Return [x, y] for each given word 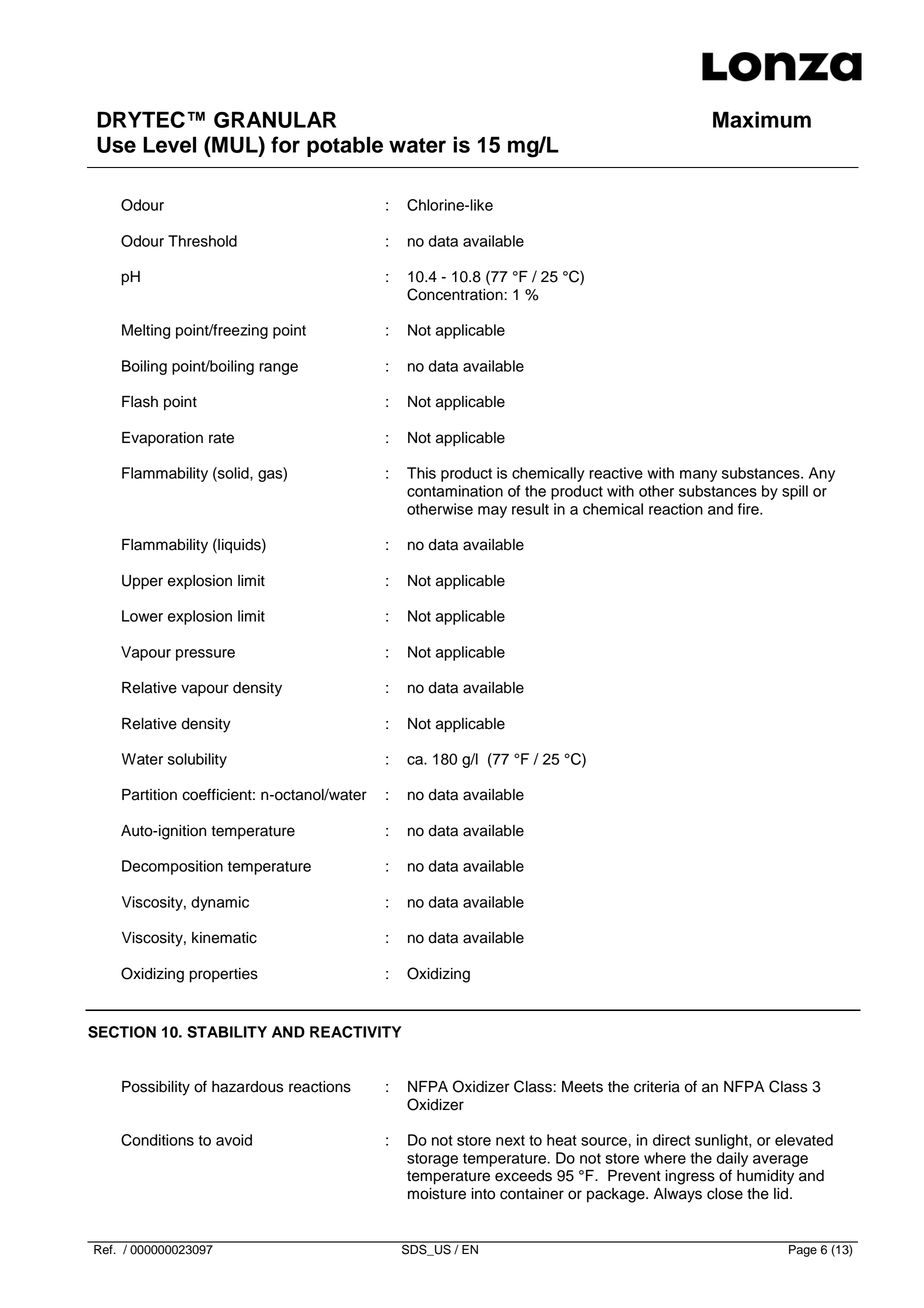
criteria [657, 1087]
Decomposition [172, 867]
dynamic [220, 903]
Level [169, 144]
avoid [234, 1140]
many [698, 476]
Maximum [762, 119]
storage [432, 1160]
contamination [455, 491]
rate [221, 438]
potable [345, 146]
